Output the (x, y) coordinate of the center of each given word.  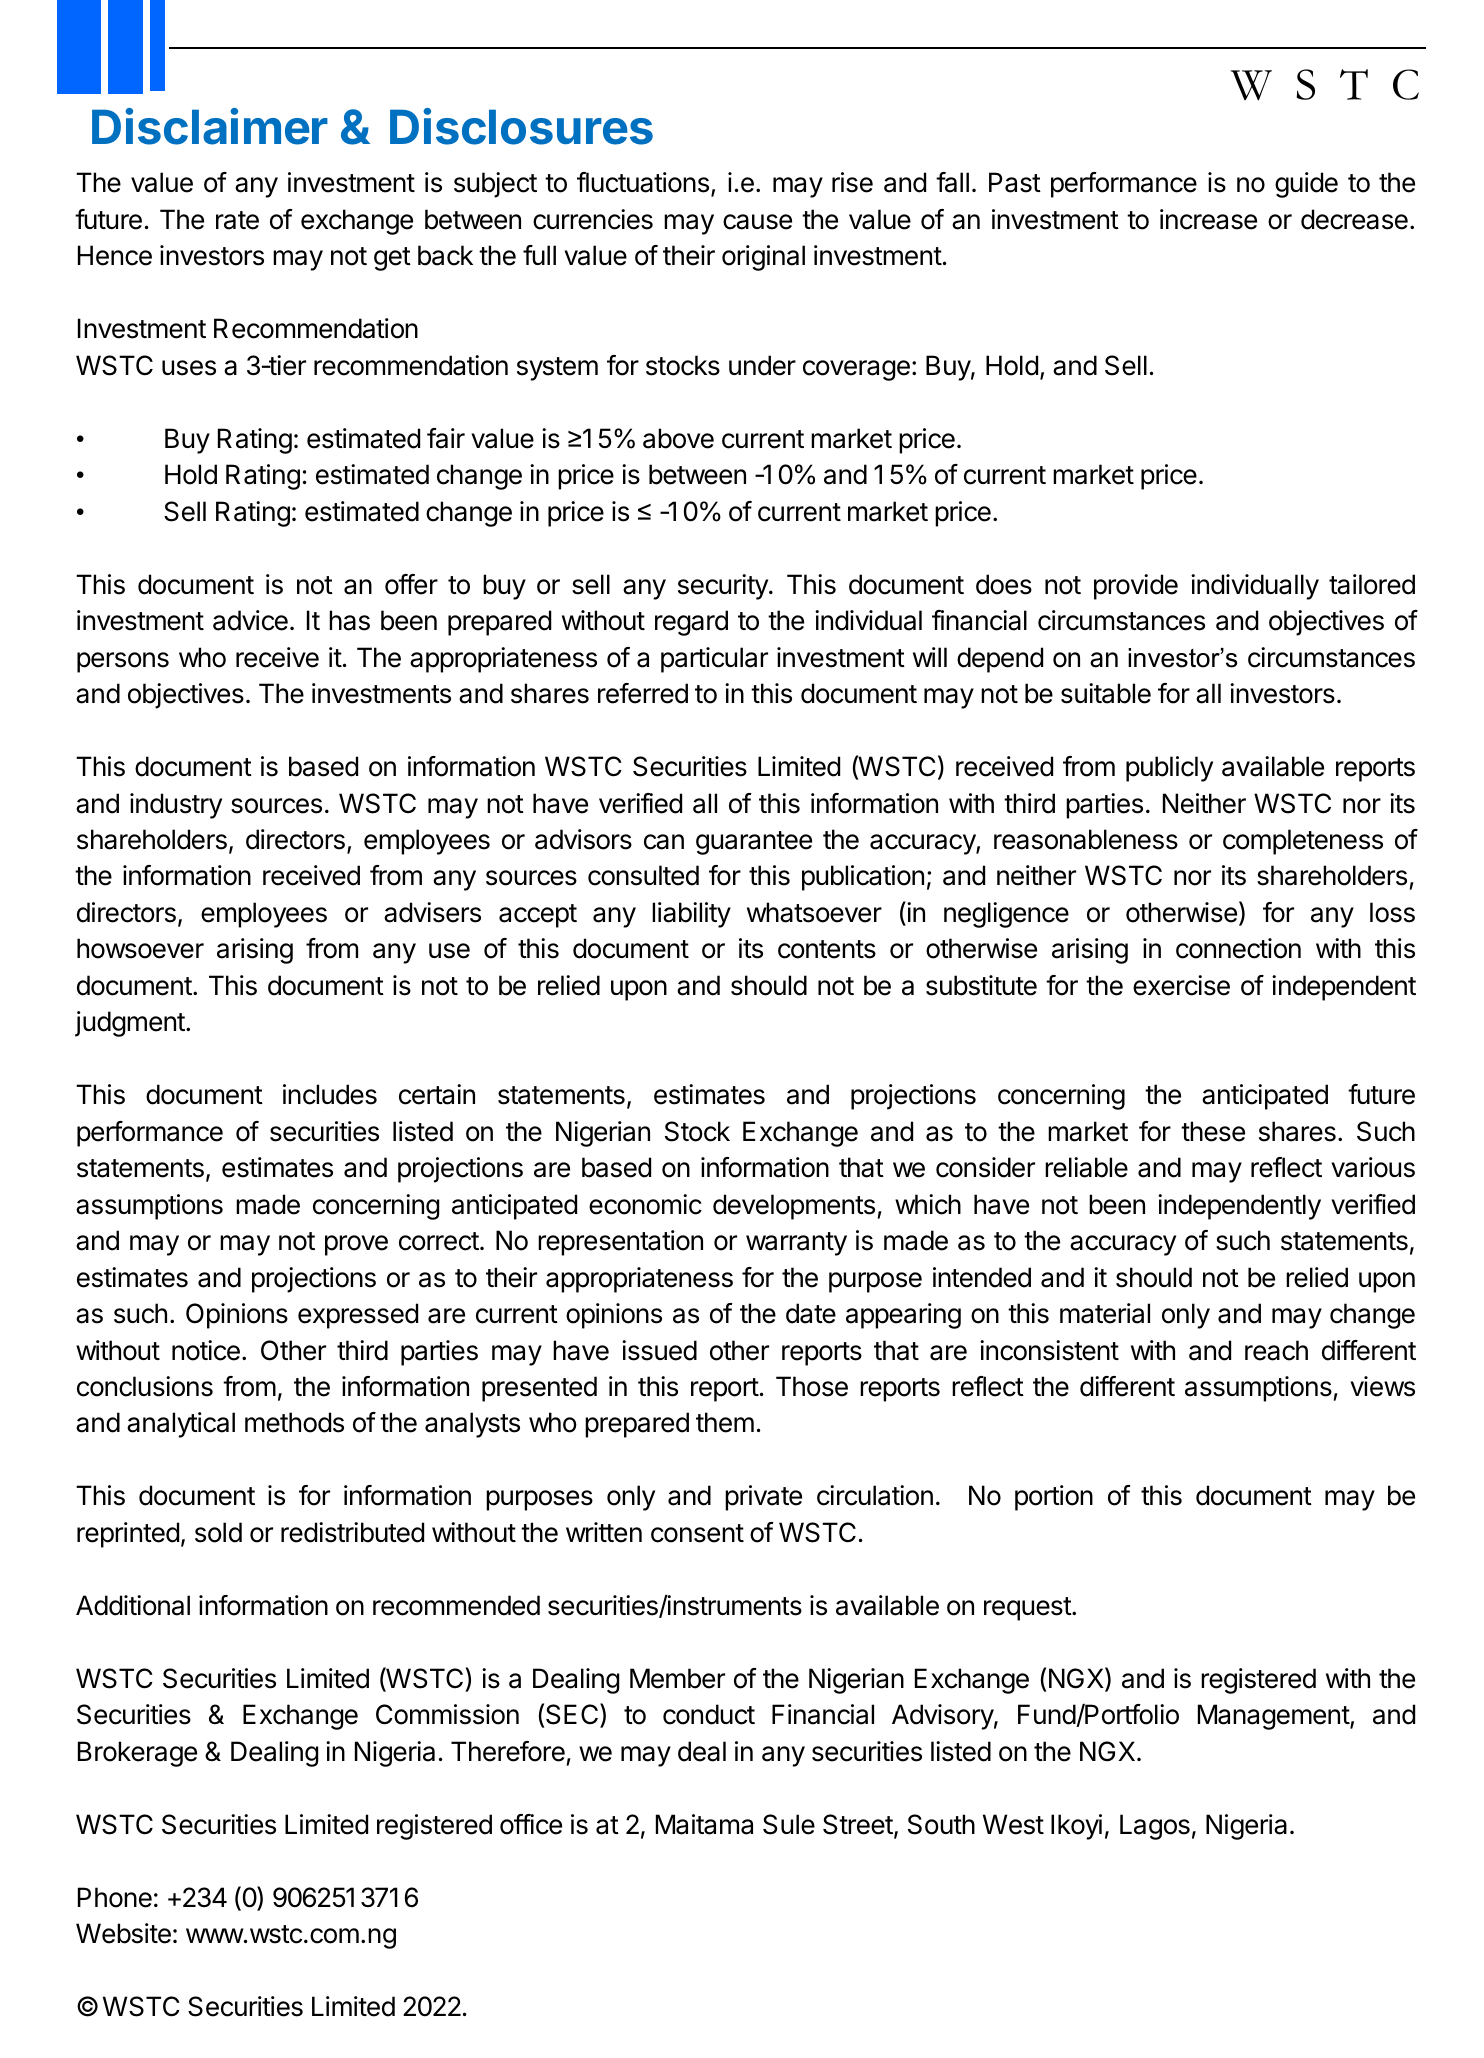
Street (859, 1825)
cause (757, 222)
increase (1208, 219)
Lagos (1155, 1827)
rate (237, 220)
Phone (115, 1897)
